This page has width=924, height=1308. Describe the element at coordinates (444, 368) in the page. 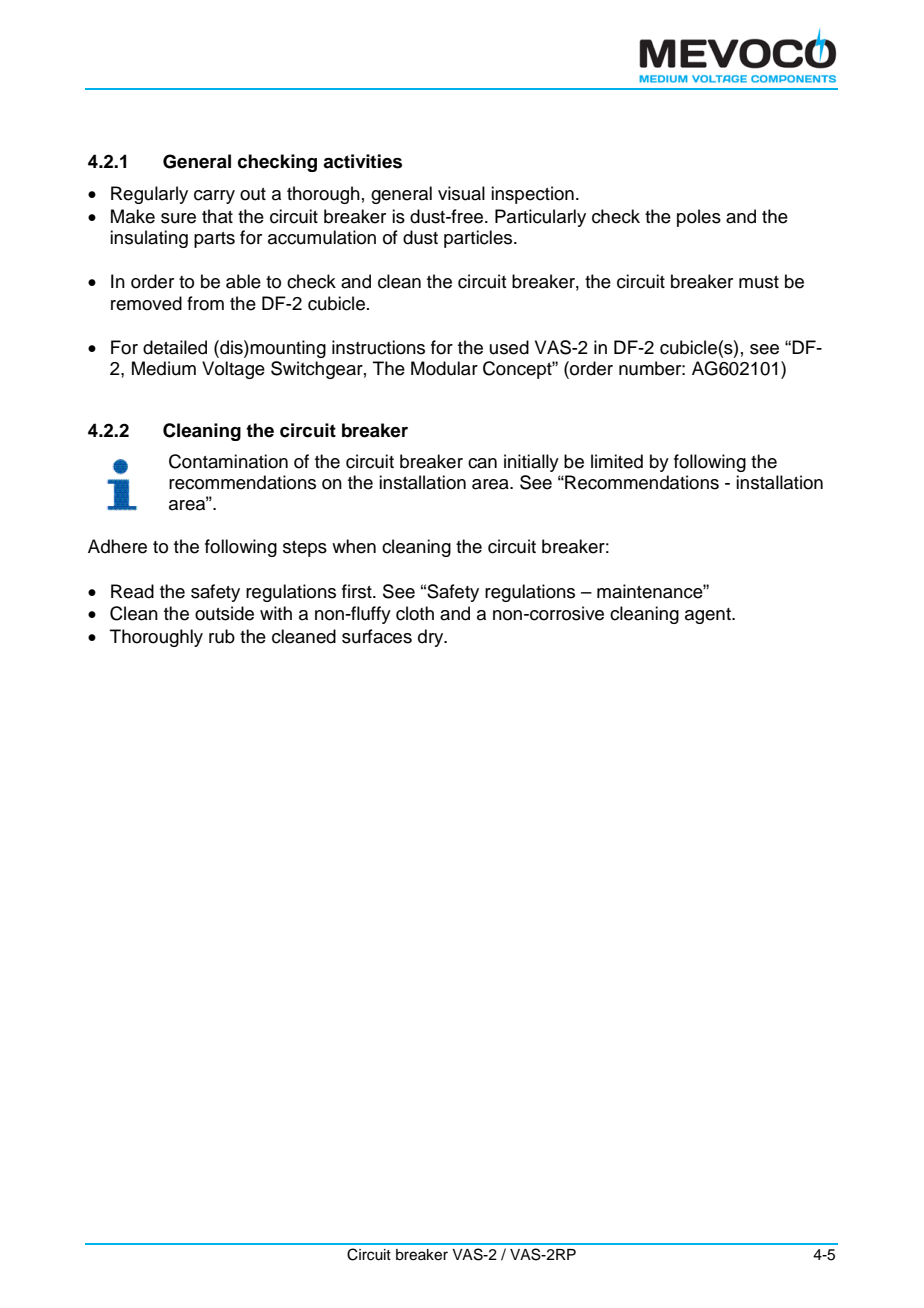

I see `Modular` at that location.
